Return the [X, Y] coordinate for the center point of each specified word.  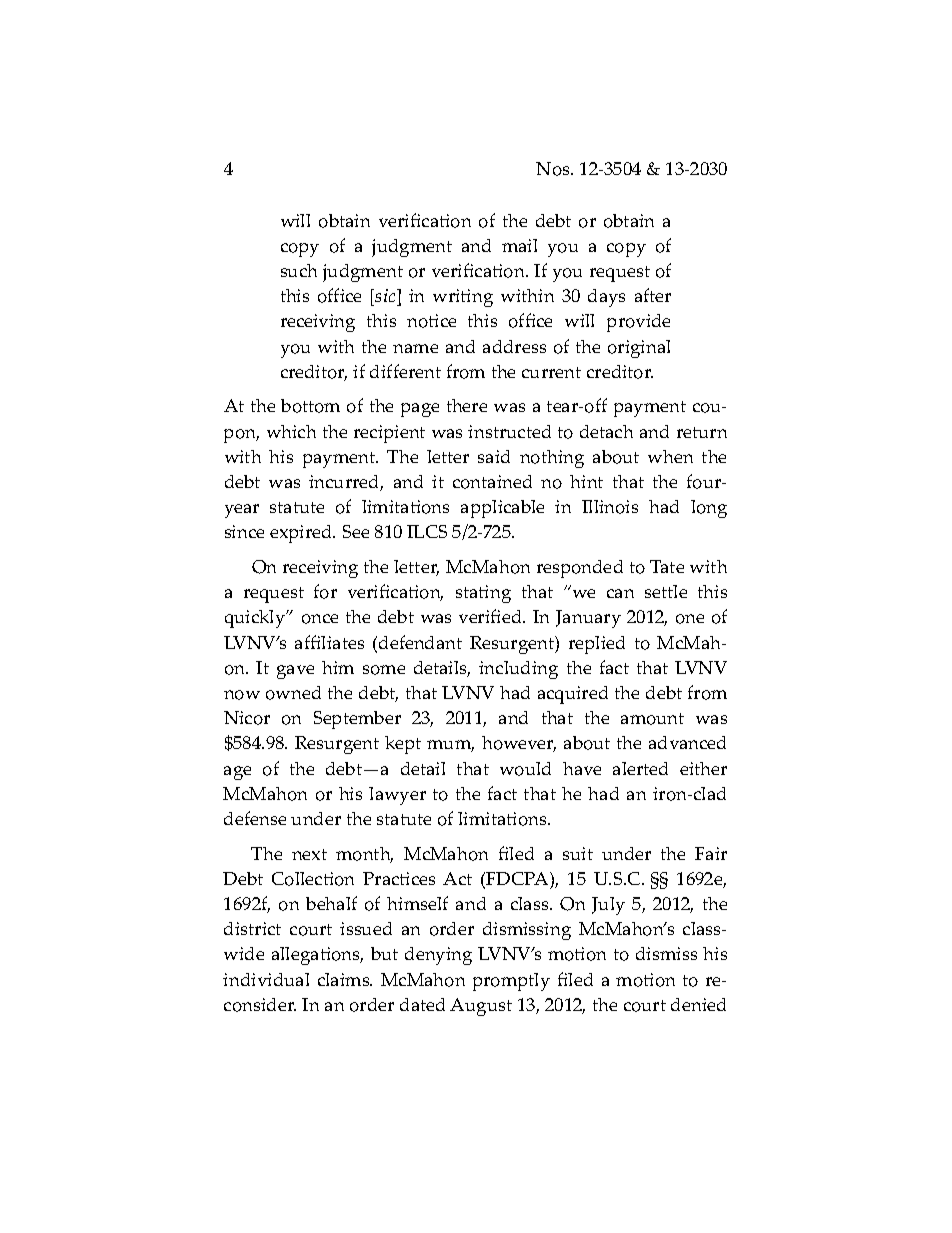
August [481, 1007]
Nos [554, 169]
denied [698, 1004]
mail [519, 245]
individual [266, 979]
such [299, 270]
